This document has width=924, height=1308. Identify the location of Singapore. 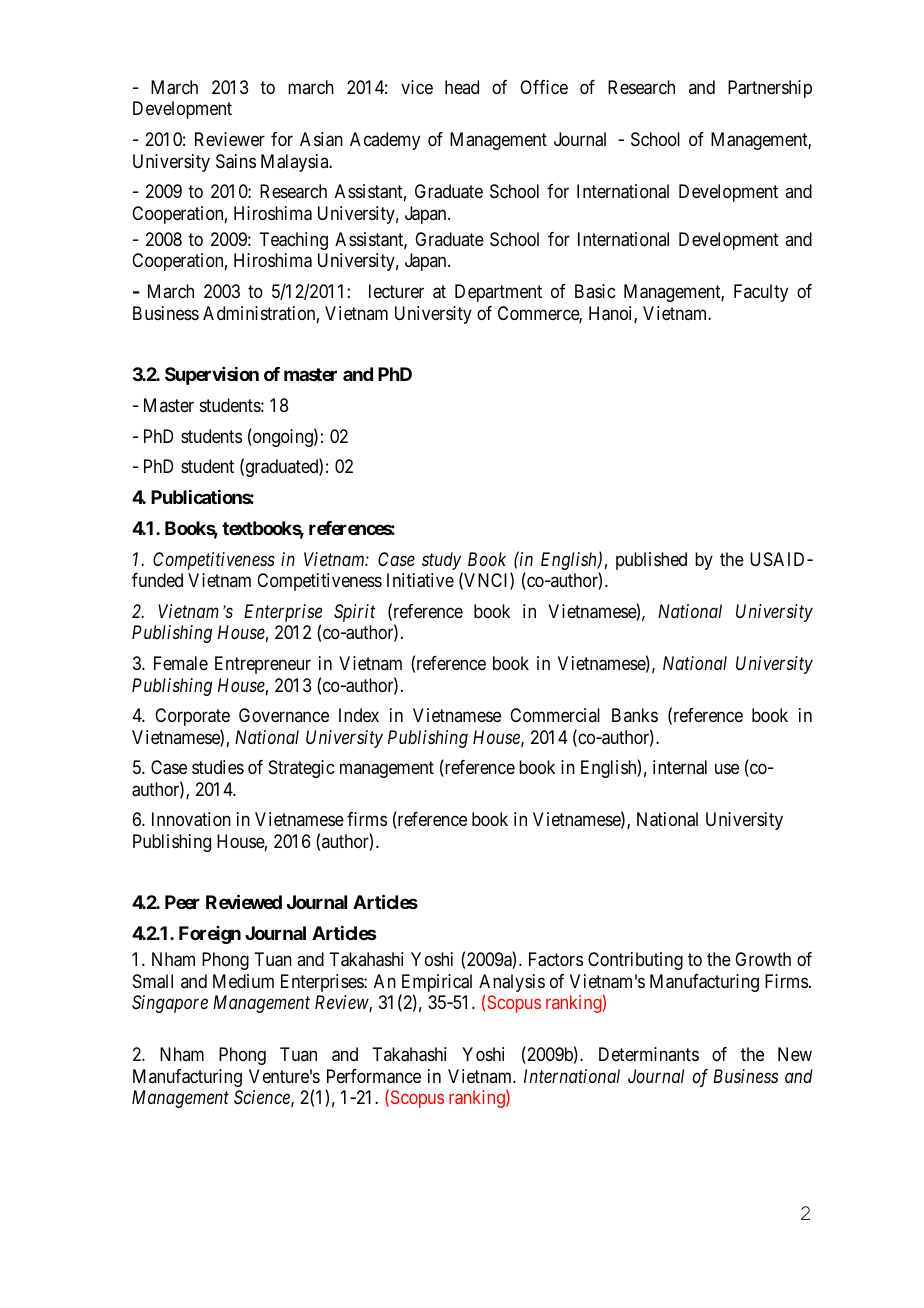
(170, 1004).
